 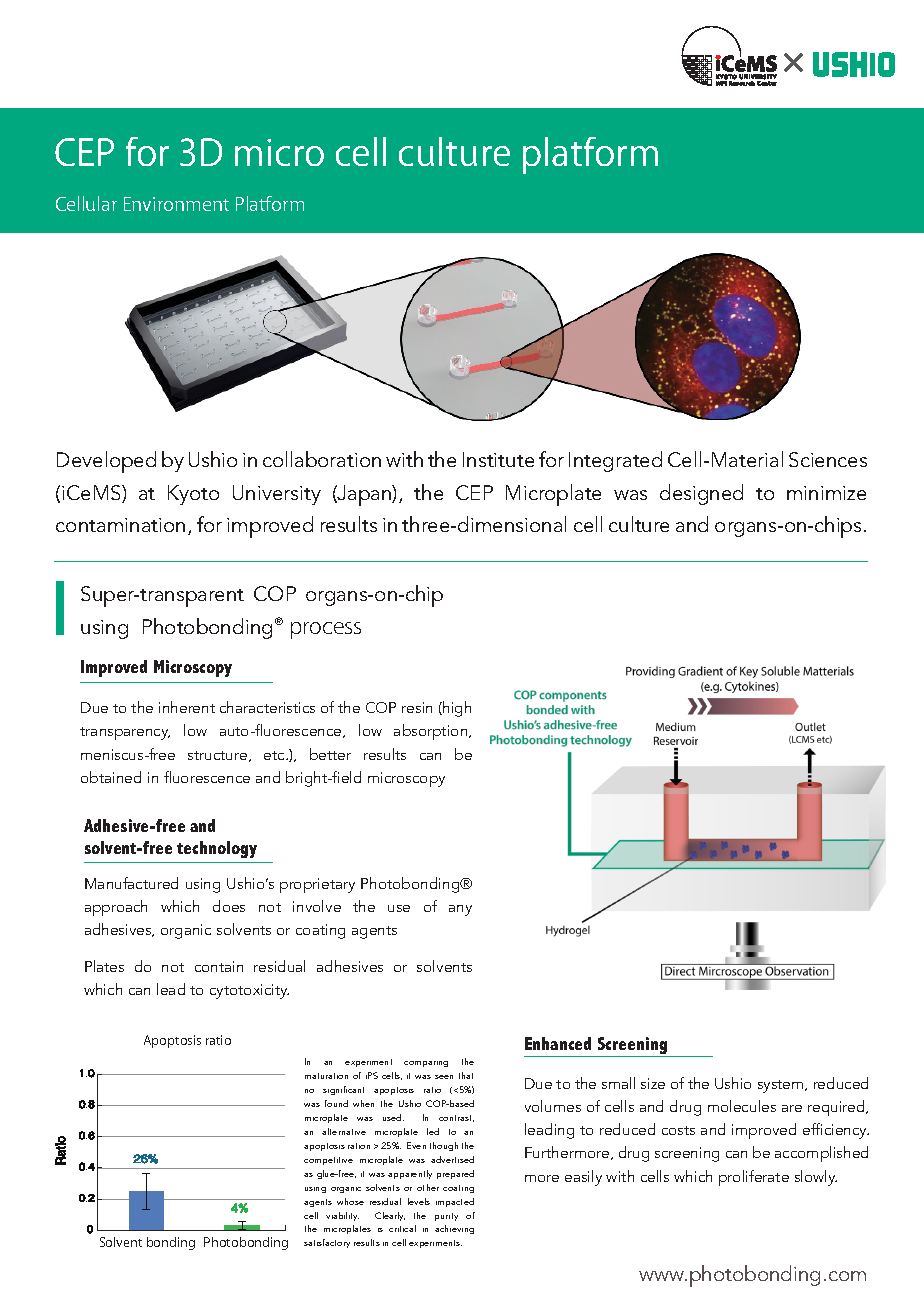 What do you see at coordinates (615, 461) in the screenshot?
I see `Integrated` at bounding box center [615, 461].
